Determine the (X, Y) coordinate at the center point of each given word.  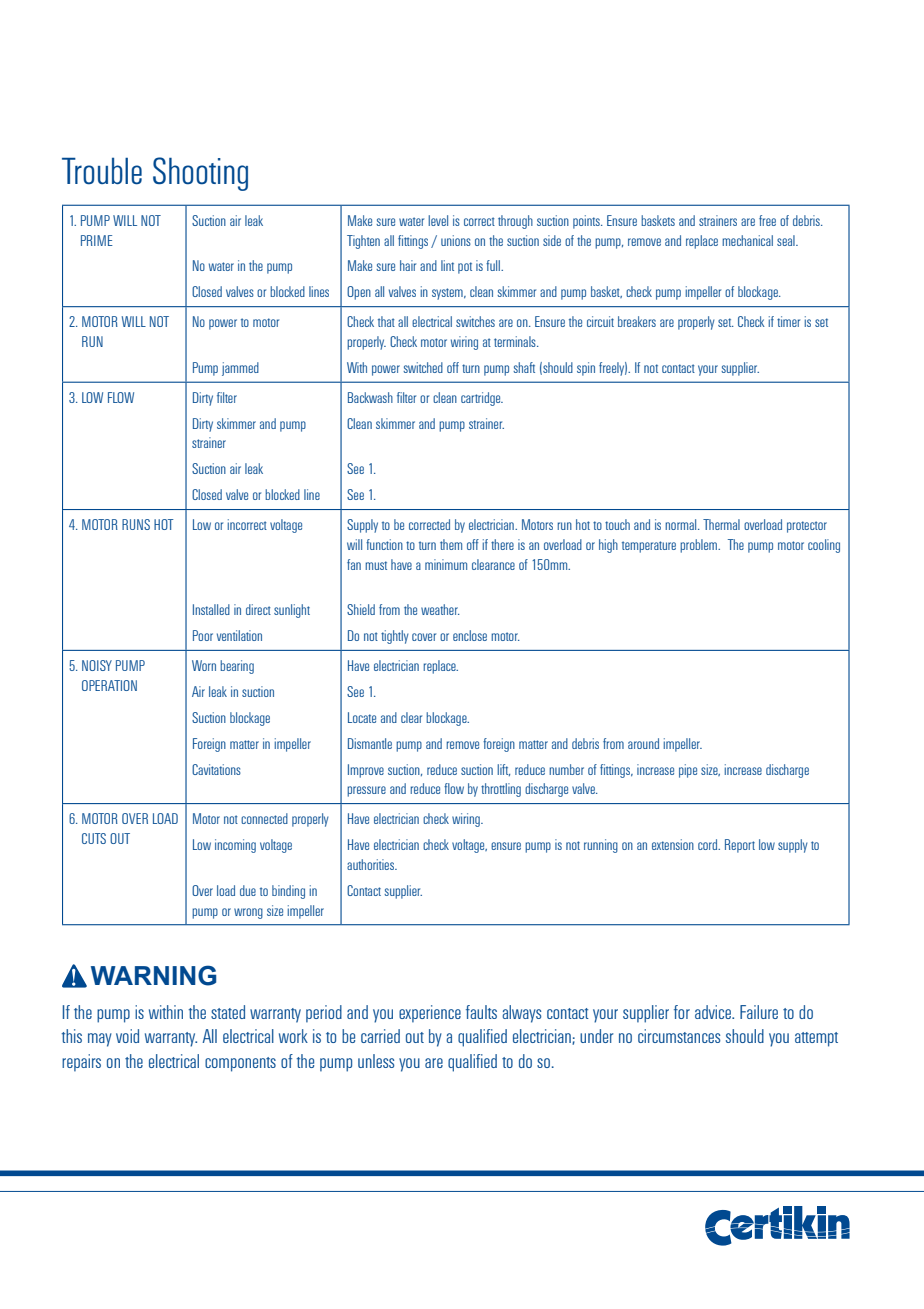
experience (430, 1014)
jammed (240, 369)
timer (788, 321)
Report (740, 846)
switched (423, 367)
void (127, 1036)
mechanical (747, 240)
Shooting (200, 174)
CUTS (94, 838)
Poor (203, 635)
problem (700, 546)
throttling (501, 790)
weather (440, 609)
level (438, 220)
